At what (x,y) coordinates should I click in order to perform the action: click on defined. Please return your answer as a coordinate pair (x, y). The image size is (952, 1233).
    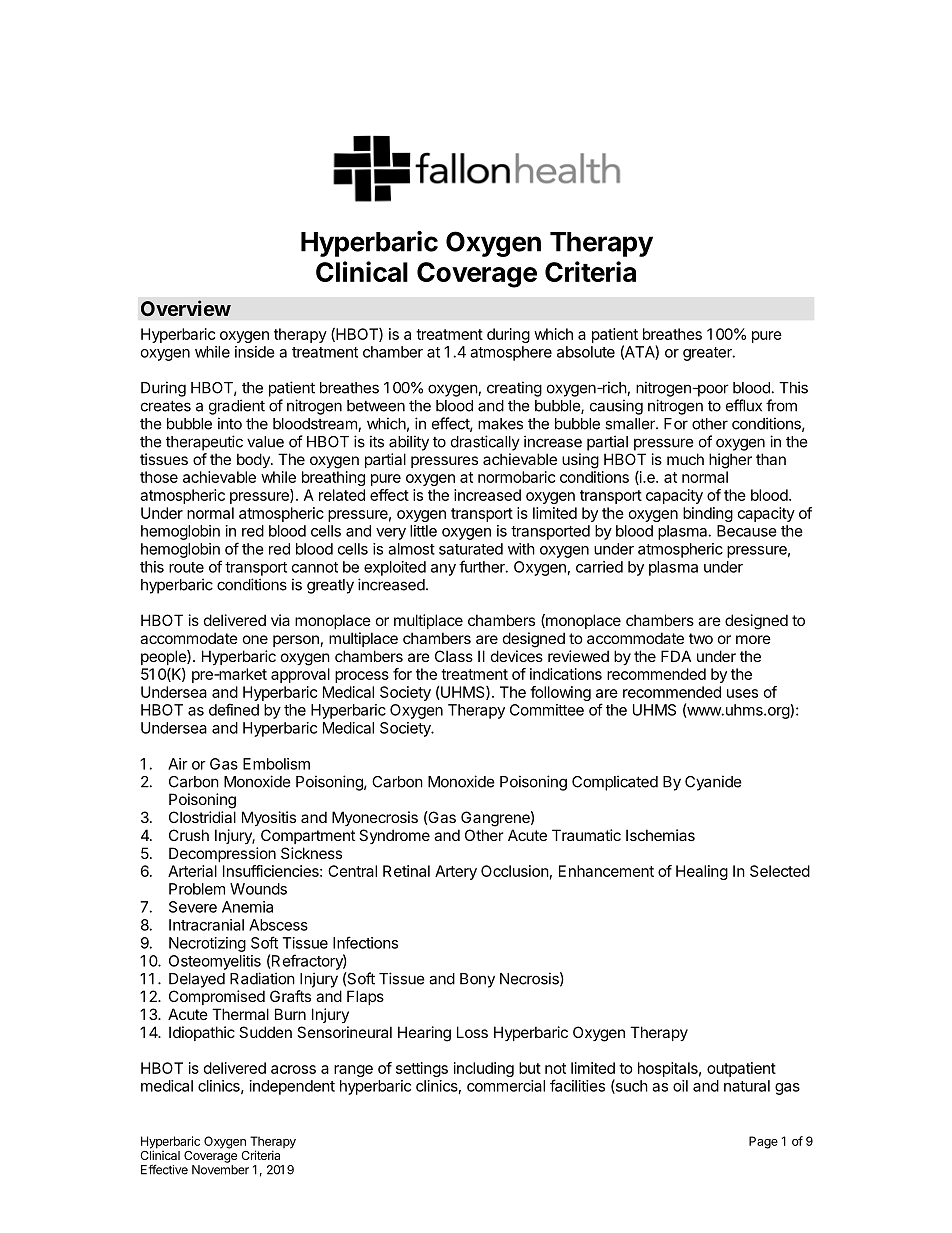
    Looking at the image, I should click on (234, 709).
